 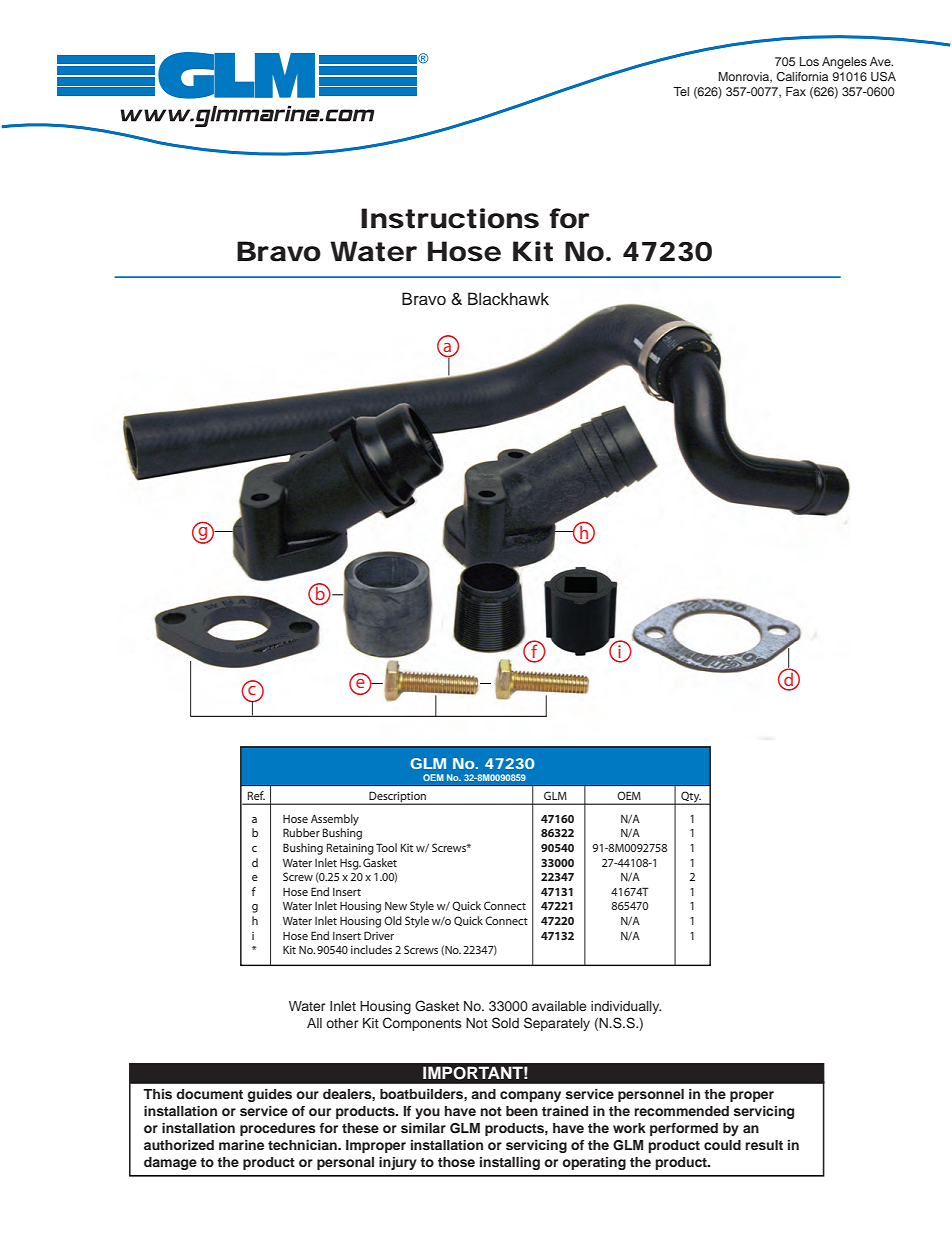 I want to click on Qty, so click(x=690, y=798).
